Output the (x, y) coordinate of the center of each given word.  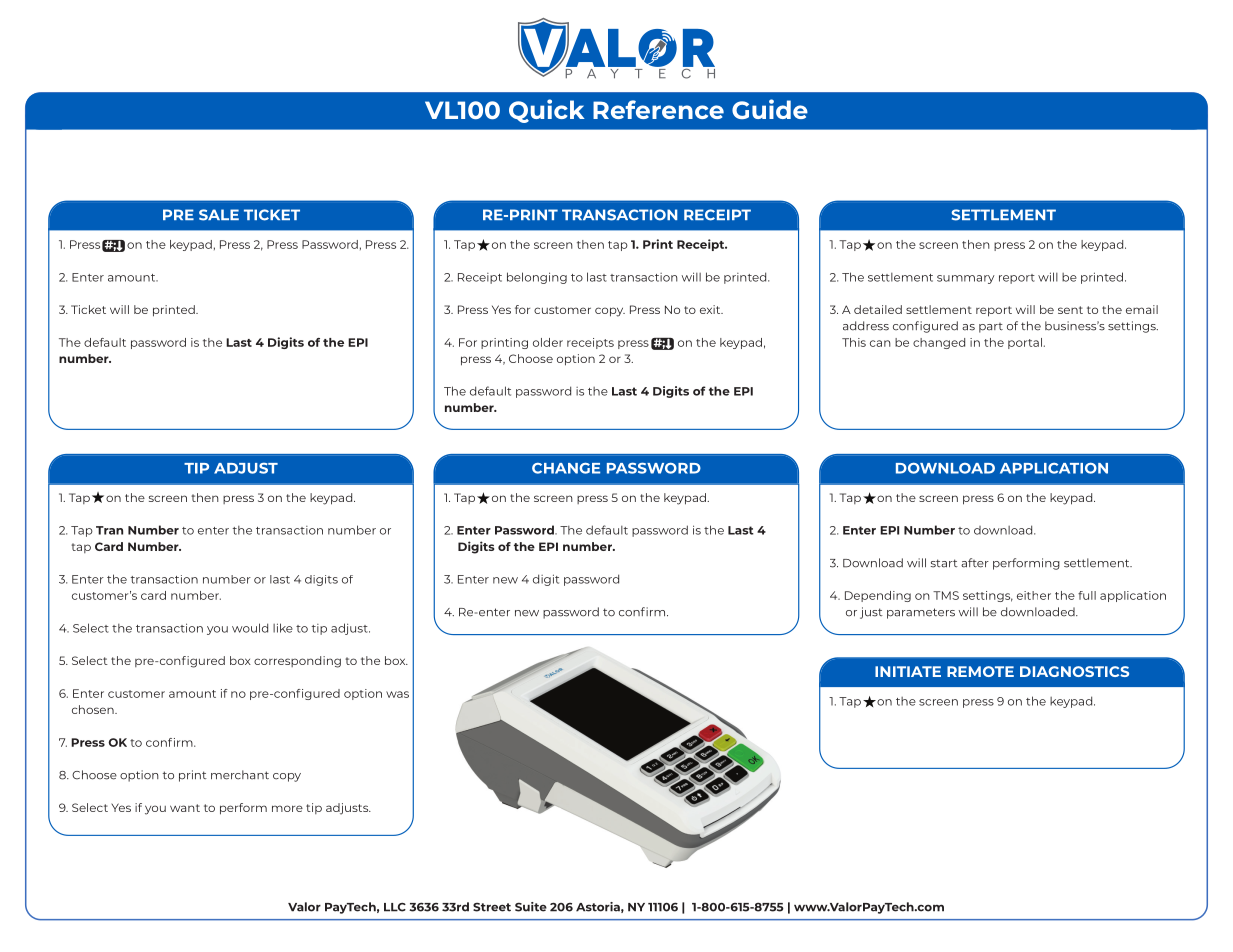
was (397, 694)
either (1034, 595)
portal (1025, 343)
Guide (770, 109)
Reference (658, 109)
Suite (531, 907)
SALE (219, 215)
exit (711, 309)
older (548, 342)
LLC (395, 907)
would (250, 628)
